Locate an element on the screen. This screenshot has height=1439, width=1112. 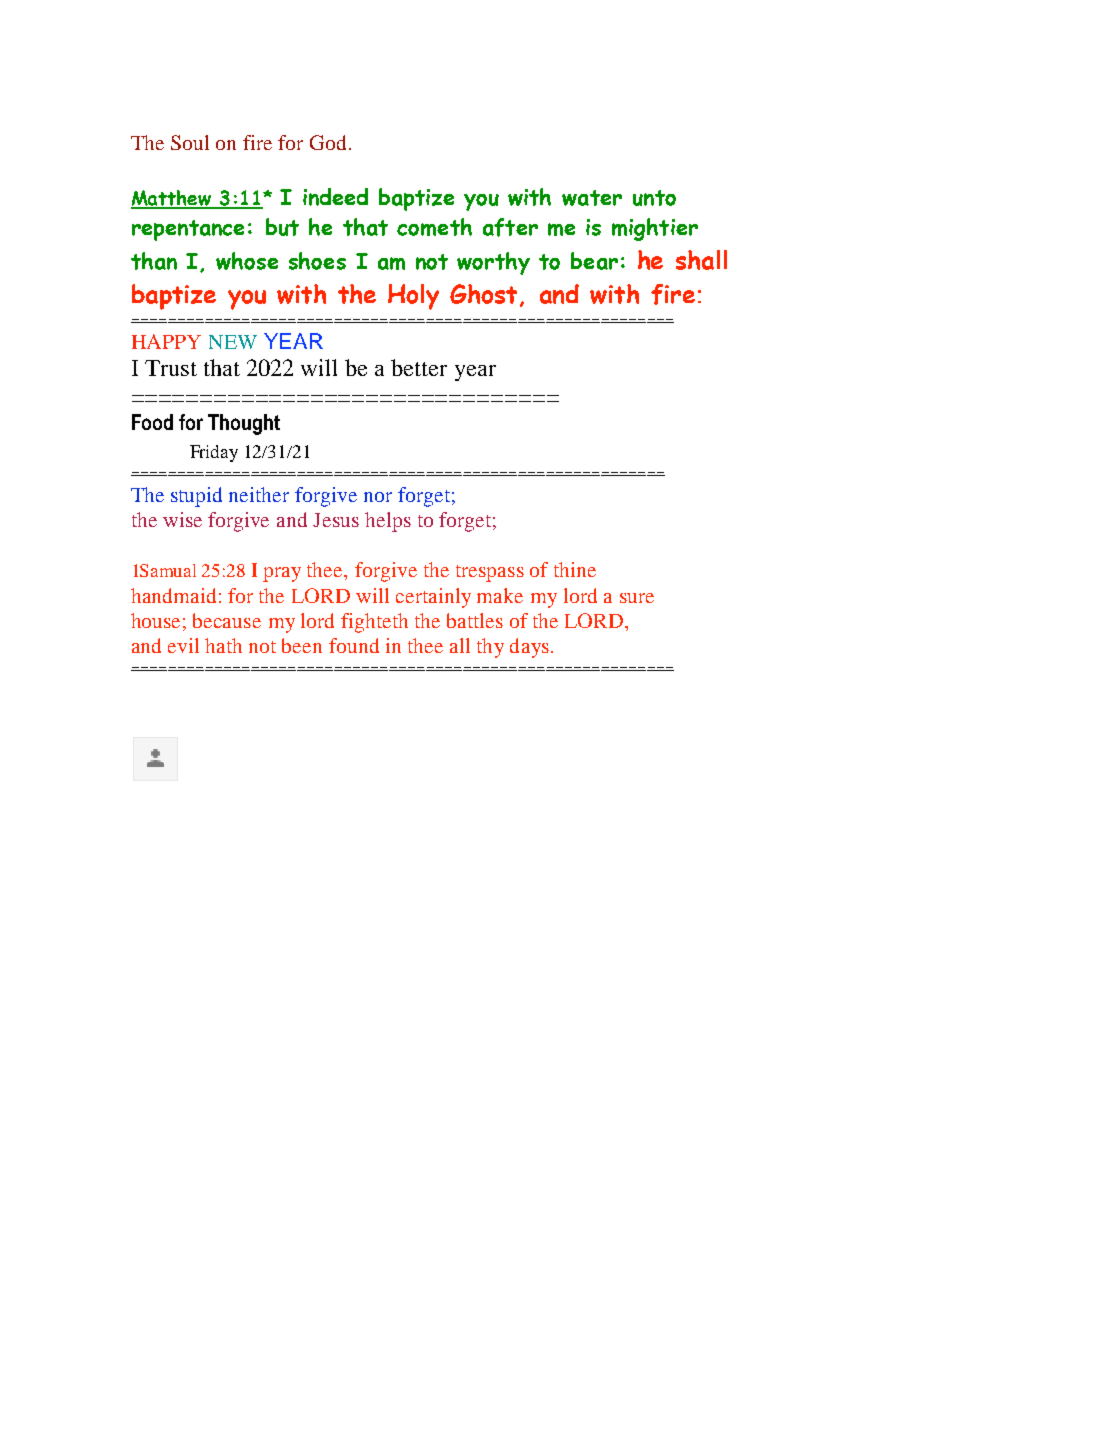
thine is located at coordinates (575, 569).
